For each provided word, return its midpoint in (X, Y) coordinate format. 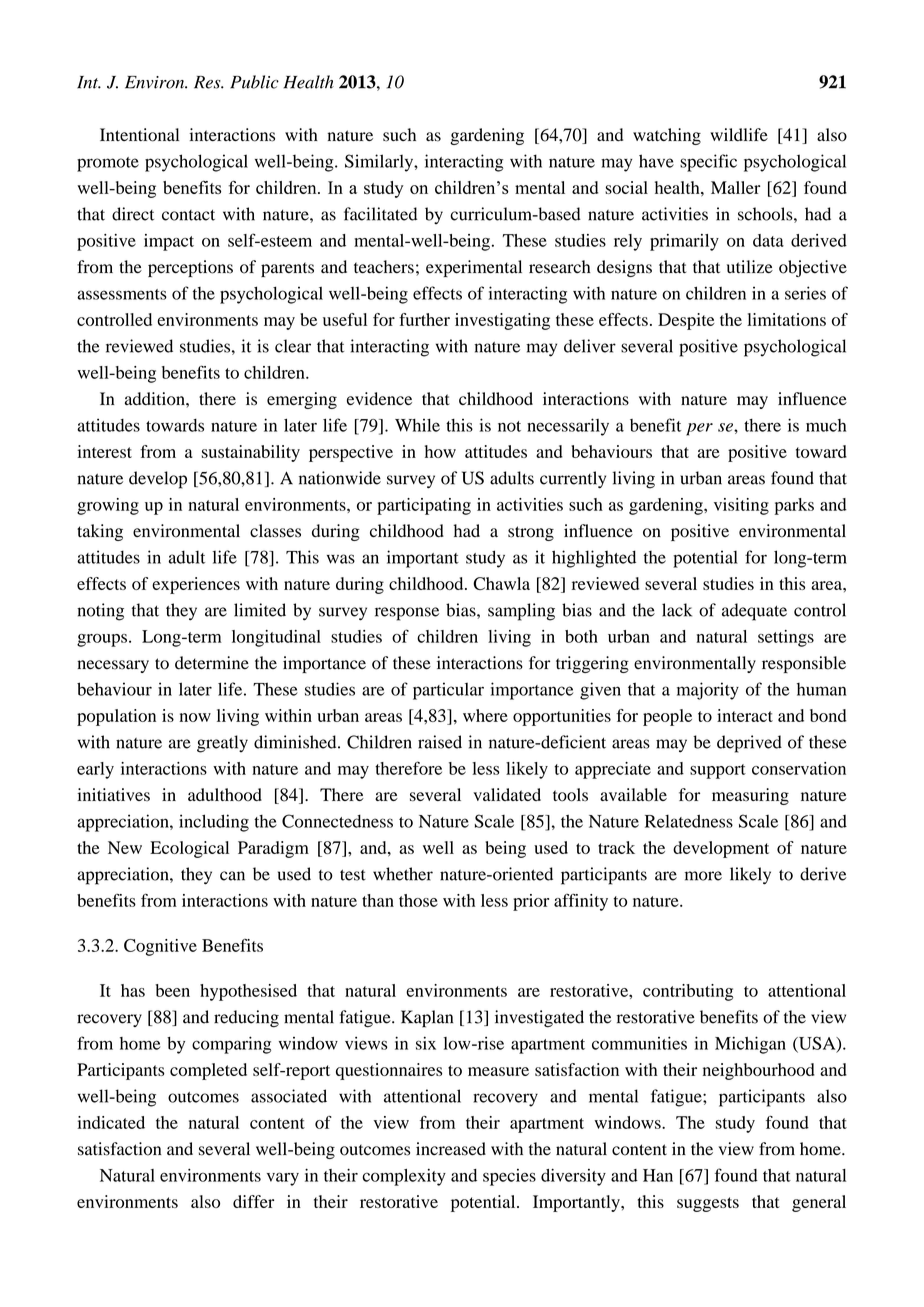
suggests (708, 1204)
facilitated (380, 214)
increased (451, 1149)
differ (253, 1201)
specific (708, 163)
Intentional (139, 135)
